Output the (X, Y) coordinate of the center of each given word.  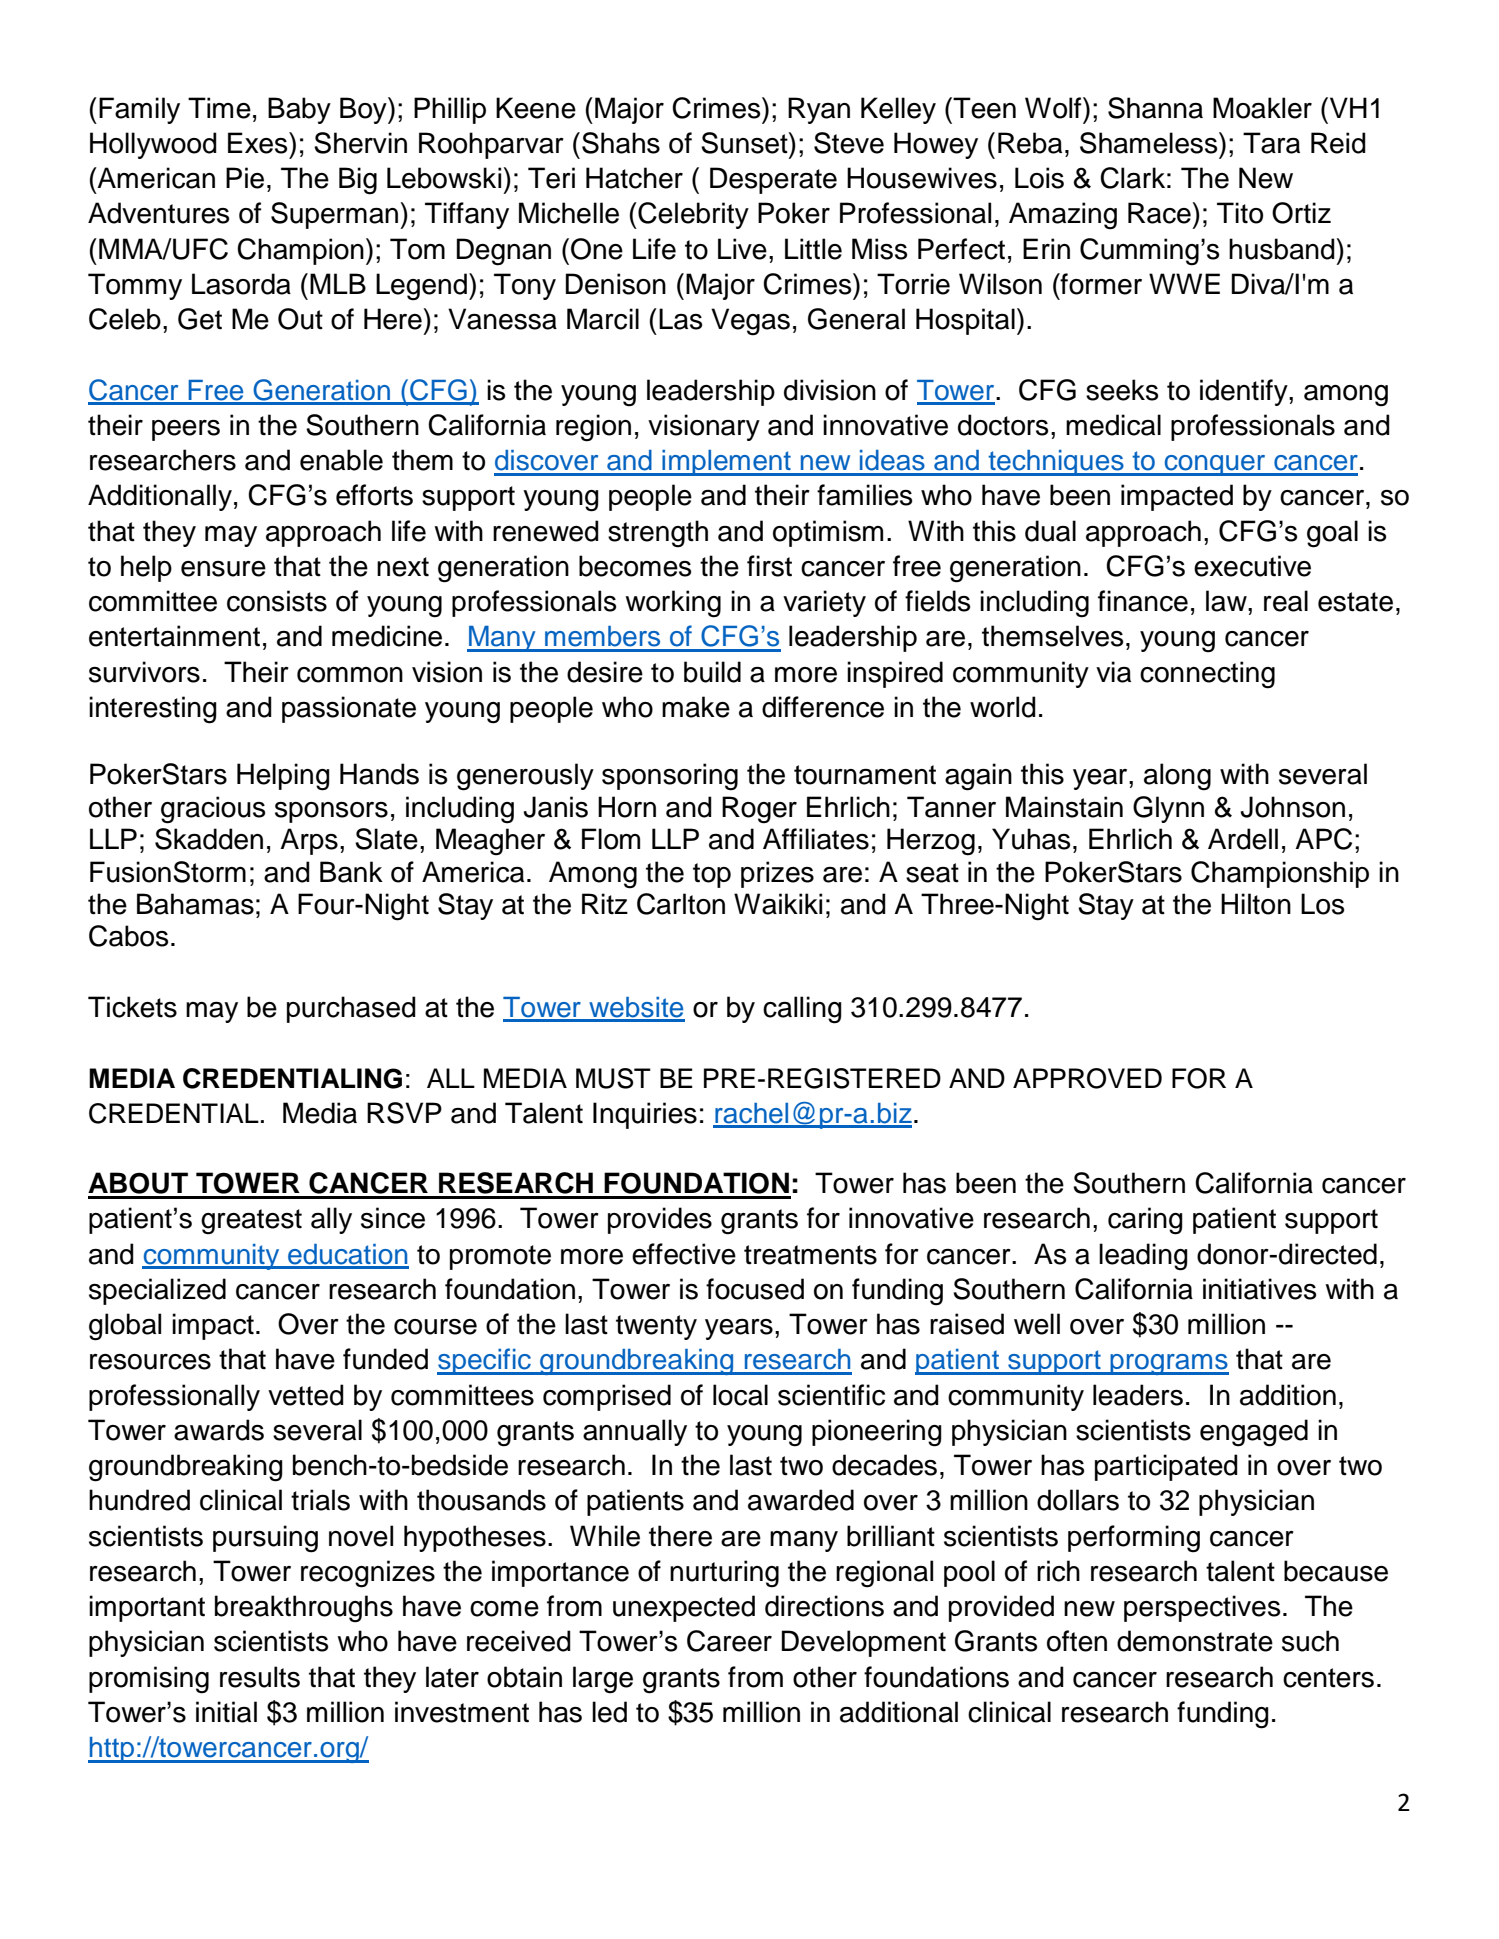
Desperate (773, 180)
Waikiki (778, 904)
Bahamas (195, 904)
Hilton (1256, 904)
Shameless (1150, 143)
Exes (259, 143)
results (260, 1677)
